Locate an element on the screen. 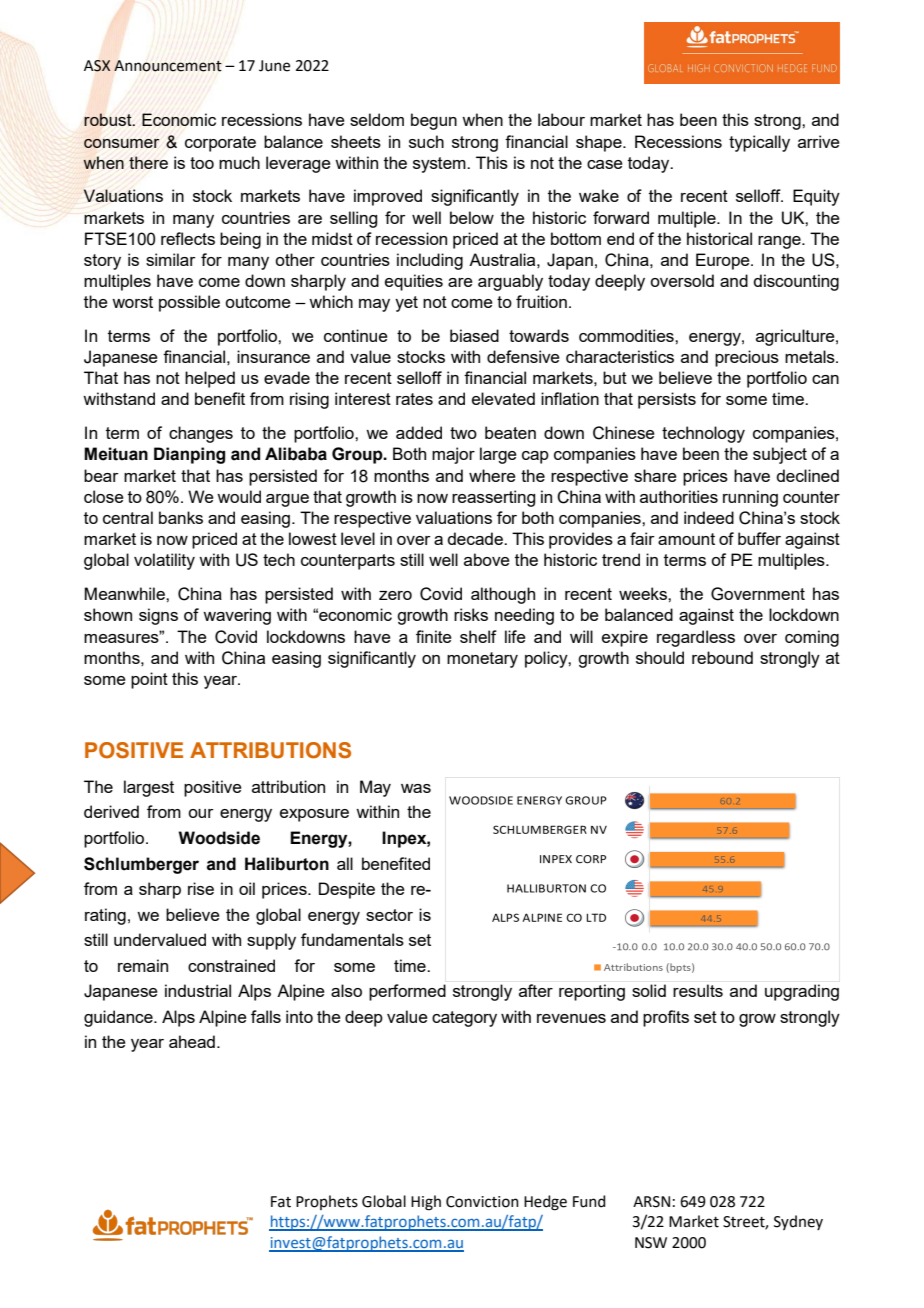 The width and height of the screenshot is (924, 1308). precious is located at coordinates (747, 358).
